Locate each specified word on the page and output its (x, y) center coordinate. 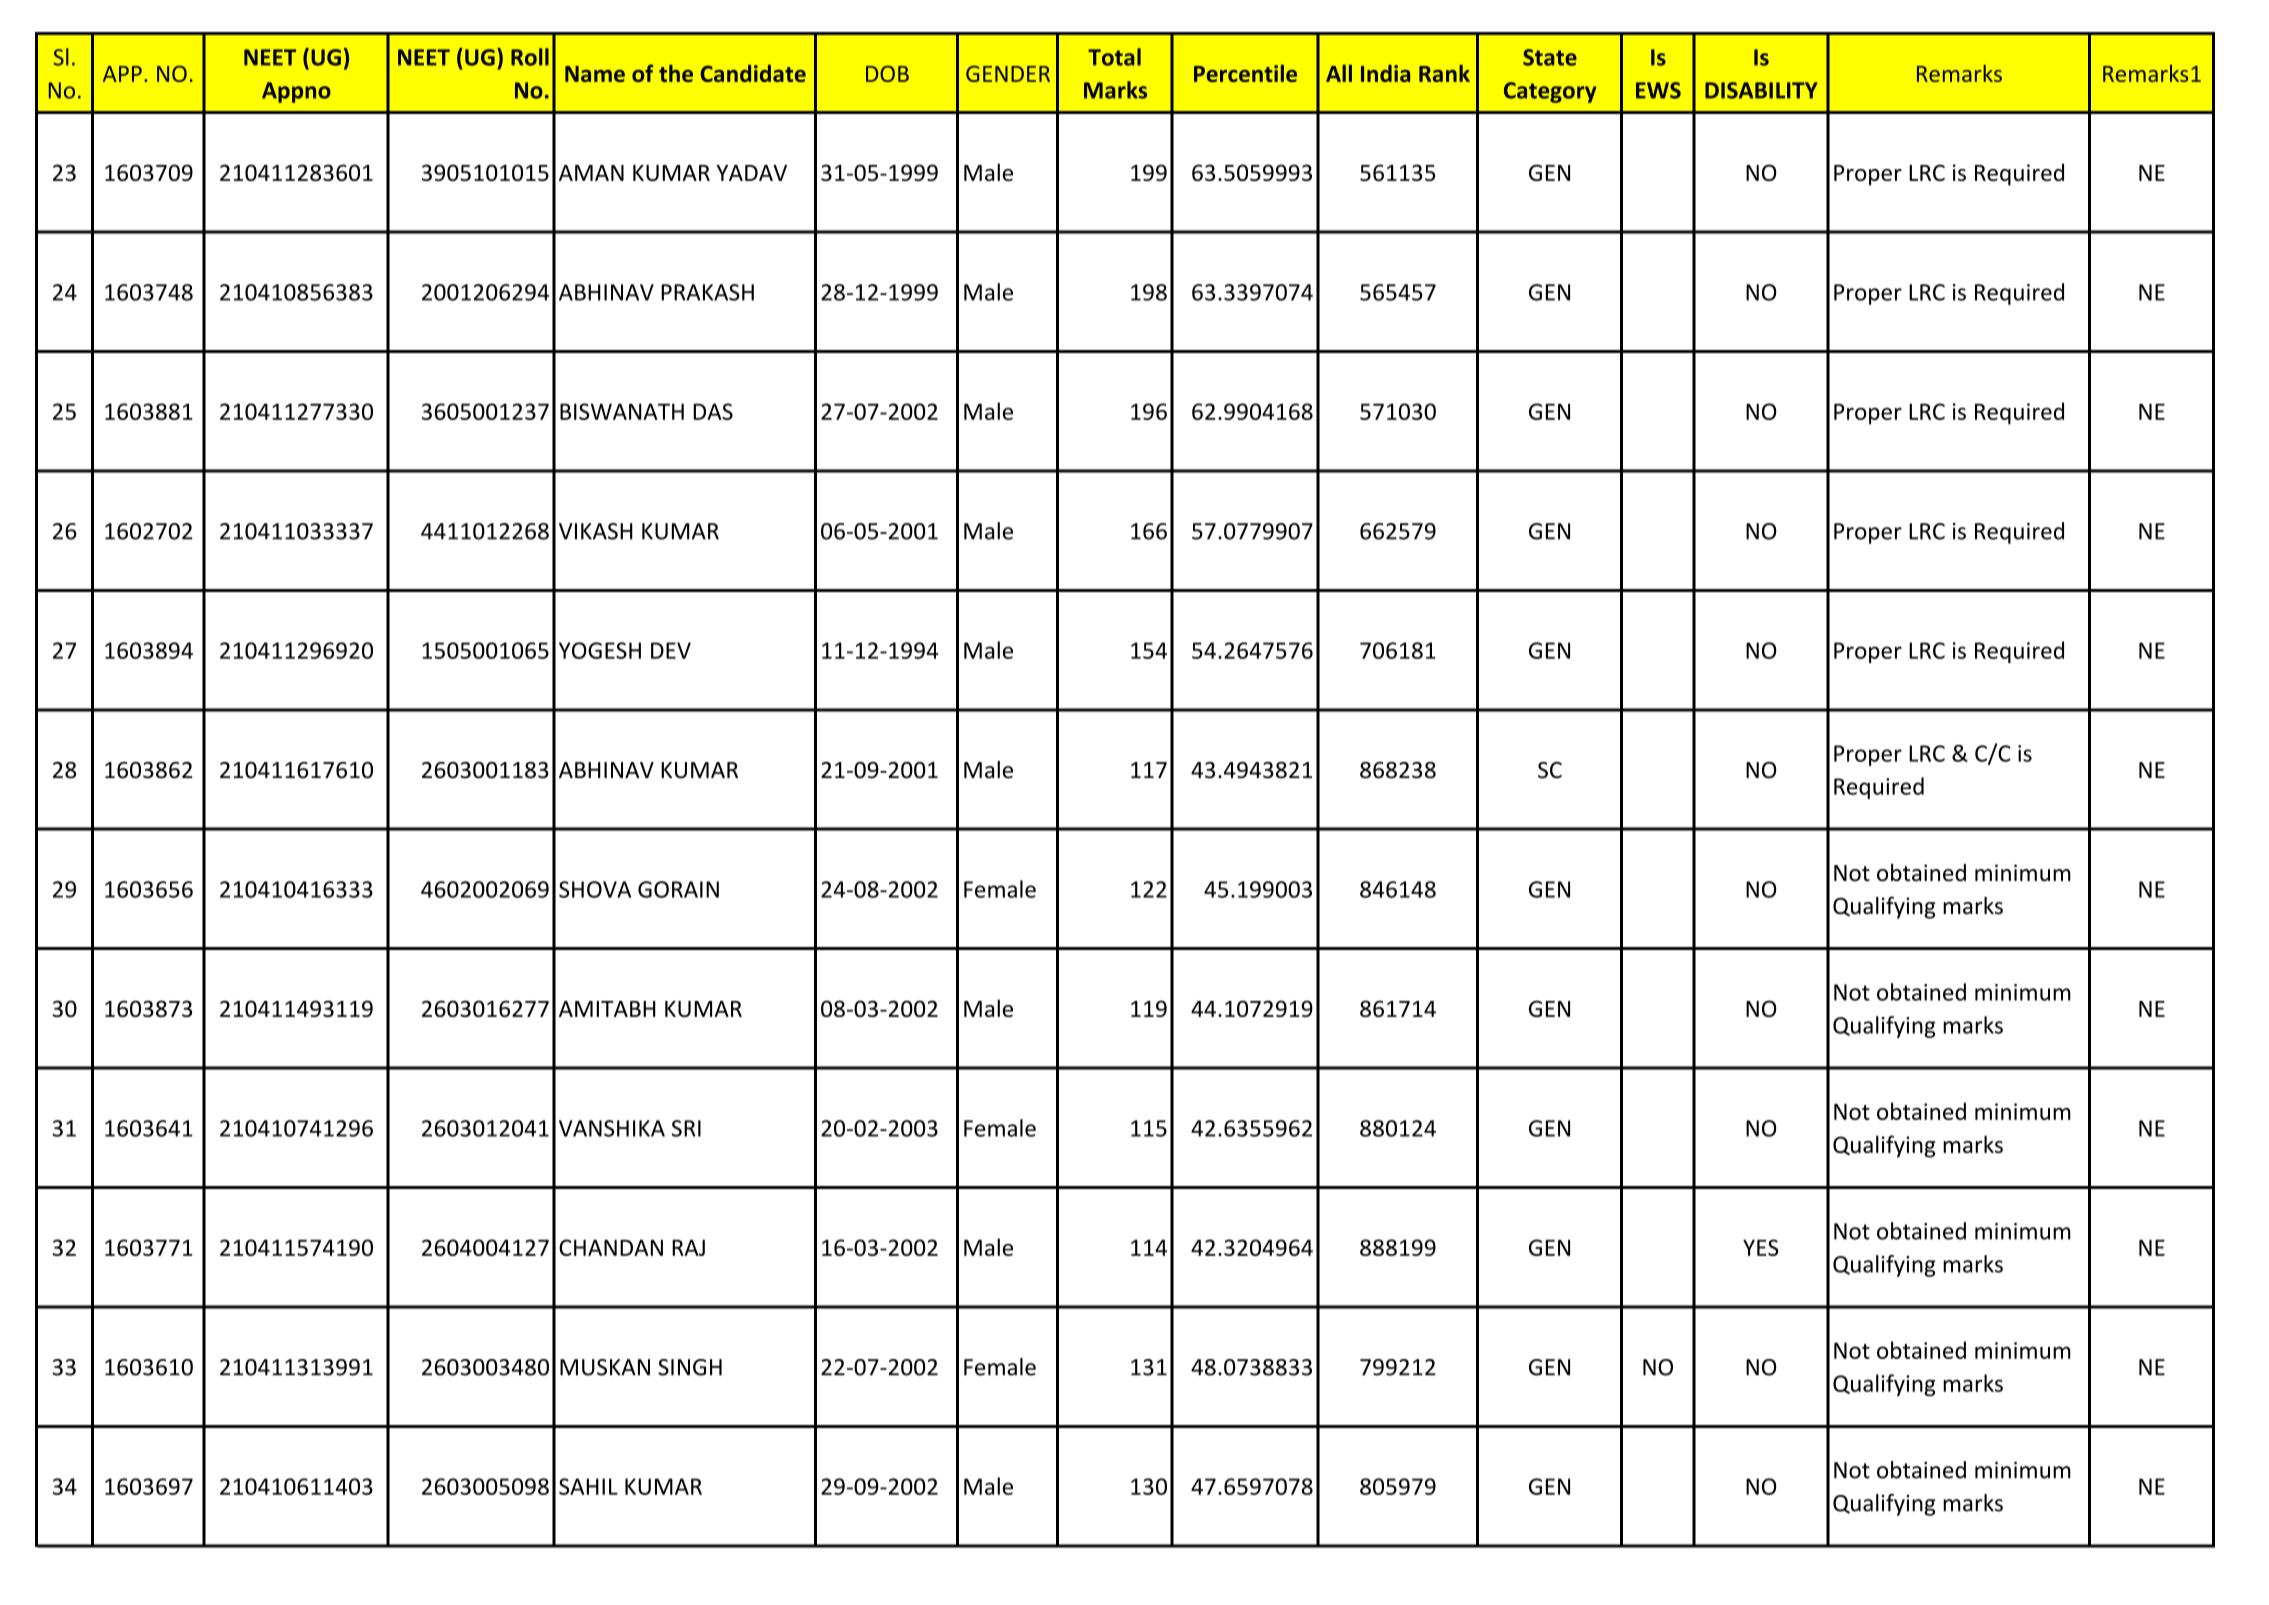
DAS (713, 411)
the (676, 73)
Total (1114, 57)
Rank (1444, 73)
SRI (686, 1128)
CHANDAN (611, 1247)
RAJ (688, 1247)
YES (1761, 1247)
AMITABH (607, 1009)
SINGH (690, 1367)
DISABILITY (1761, 90)
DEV (671, 650)
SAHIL (588, 1486)
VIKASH (596, 531)
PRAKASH (707, 292)
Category (1550, 92)
